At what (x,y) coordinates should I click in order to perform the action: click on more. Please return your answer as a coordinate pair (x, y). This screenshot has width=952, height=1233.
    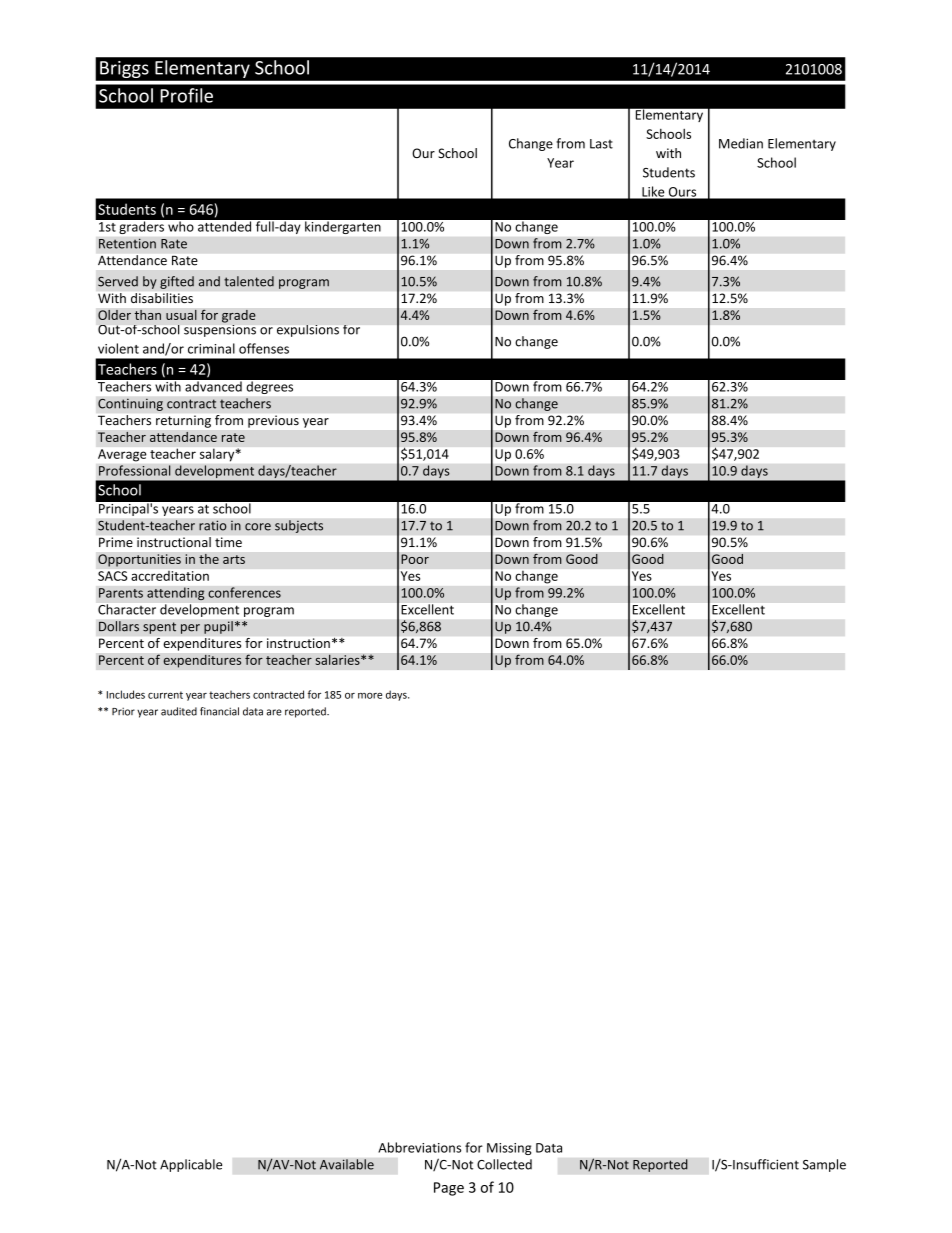
    Looking at the image, I should click on (370, 696).
